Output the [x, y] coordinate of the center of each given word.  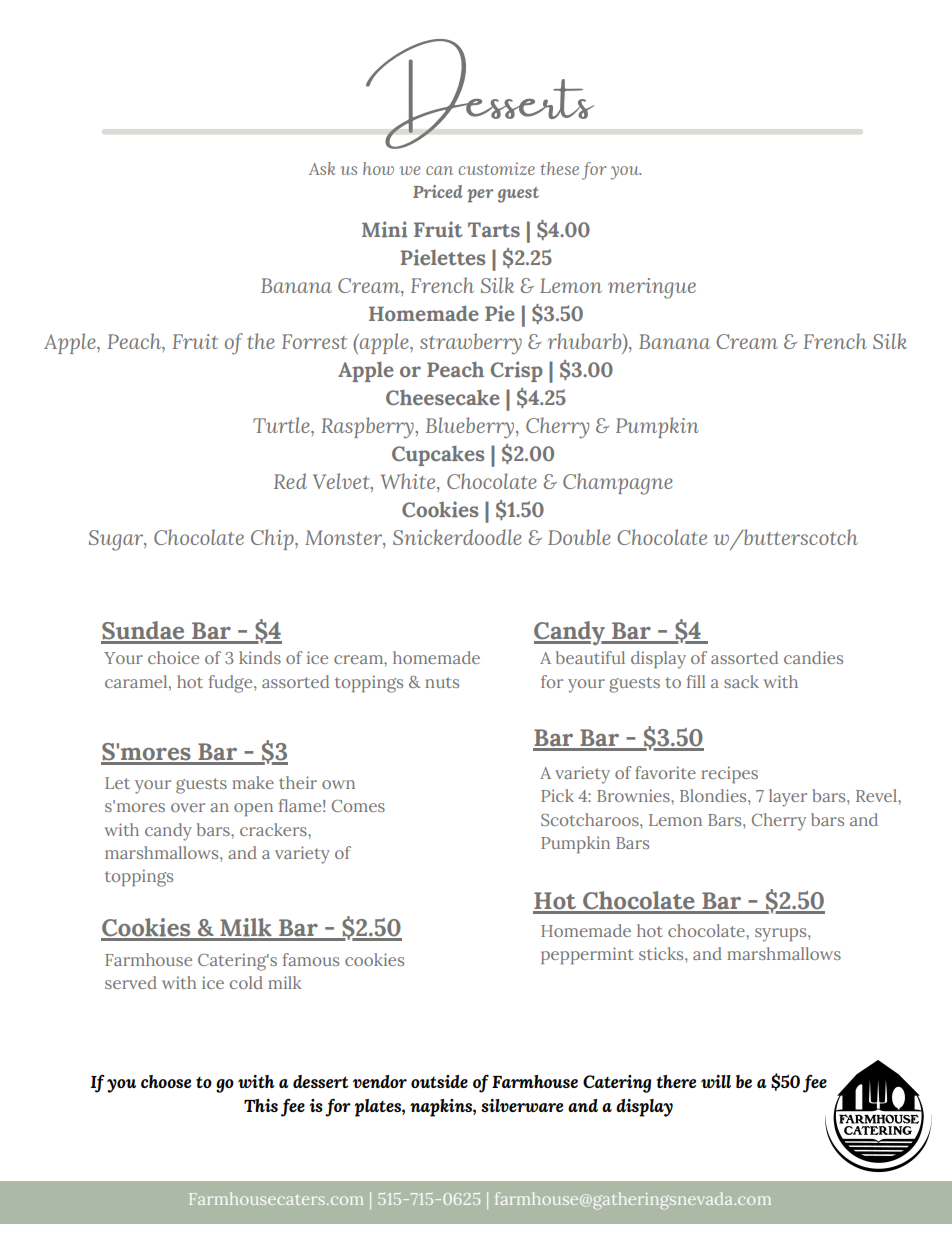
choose [166, 1081]
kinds [260, 657]
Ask [322, 168]
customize [496, 168]
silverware [522, 1105]
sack [741, 681]
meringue [652, 288]
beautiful [590, 657]
